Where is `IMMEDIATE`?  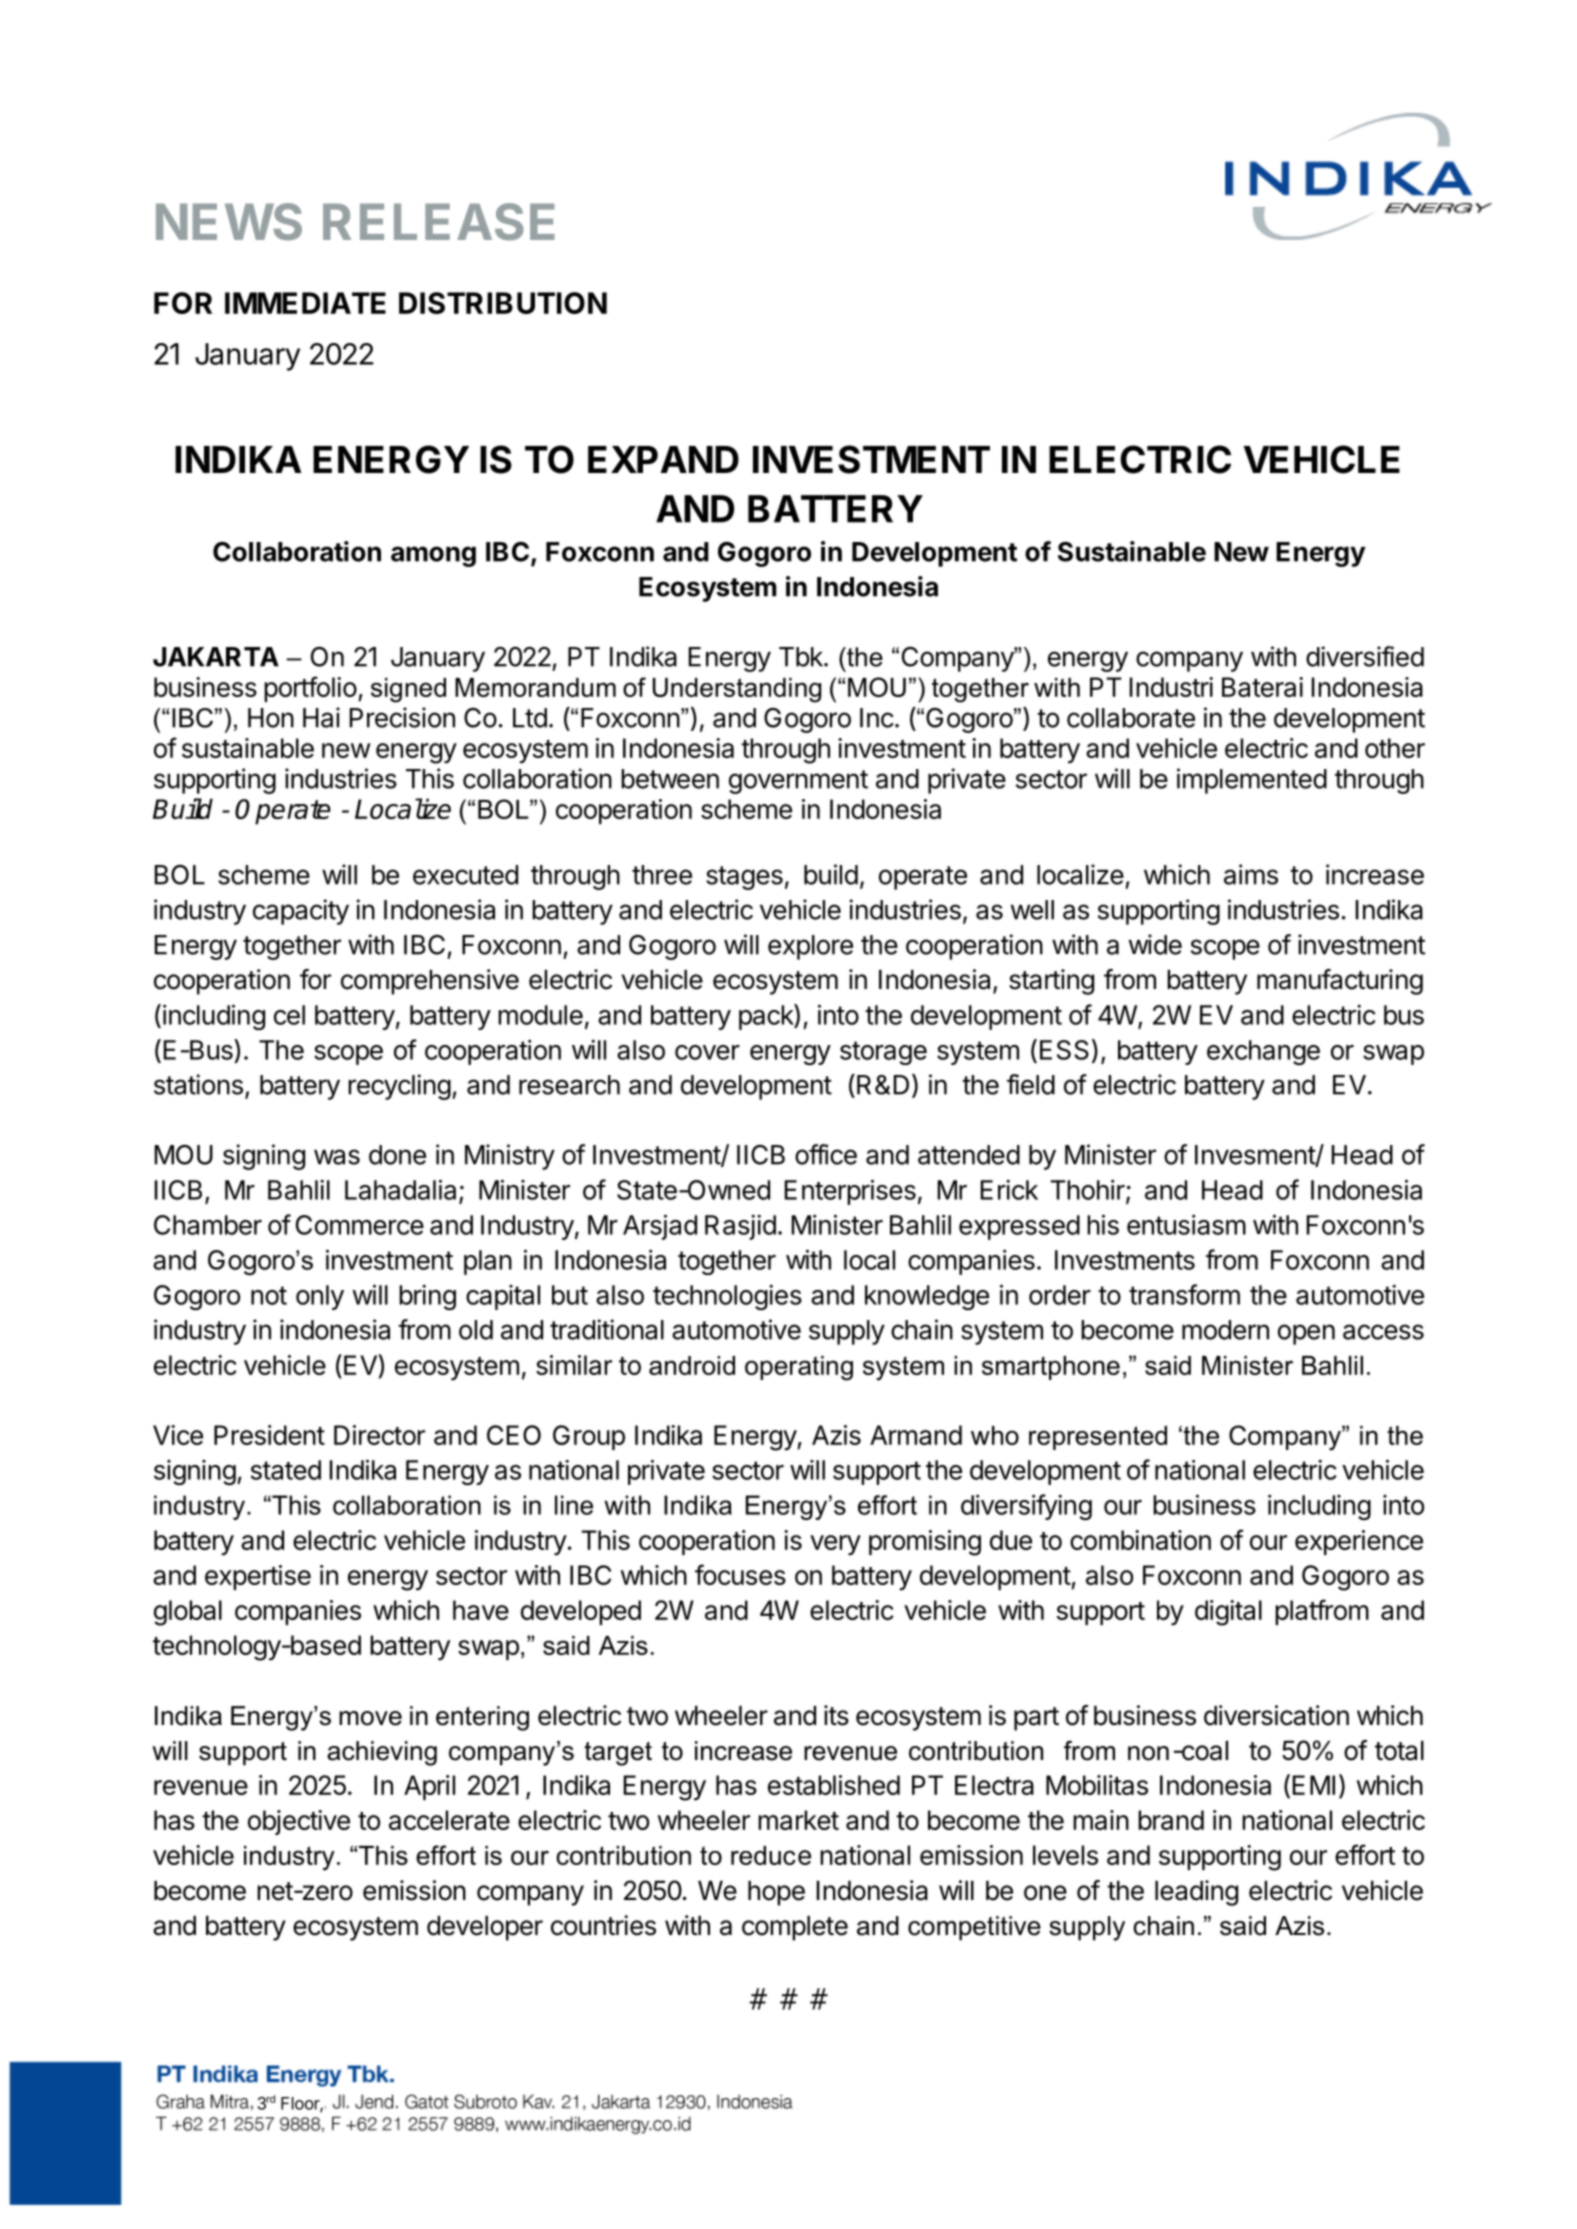 IMMEDIATE is located at coordinates (305, 303).
